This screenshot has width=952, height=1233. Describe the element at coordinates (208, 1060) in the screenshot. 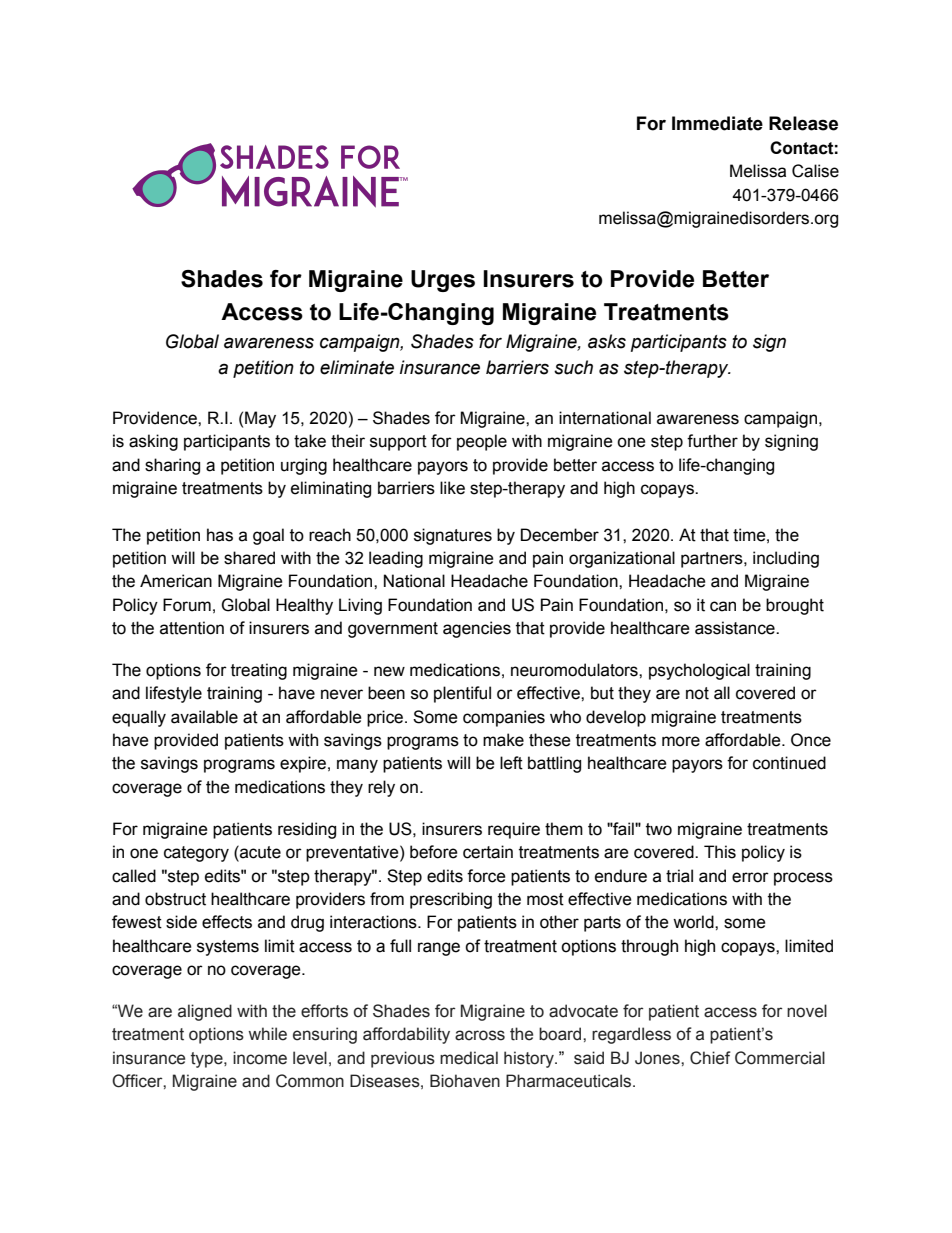

I see `type` at that location.
